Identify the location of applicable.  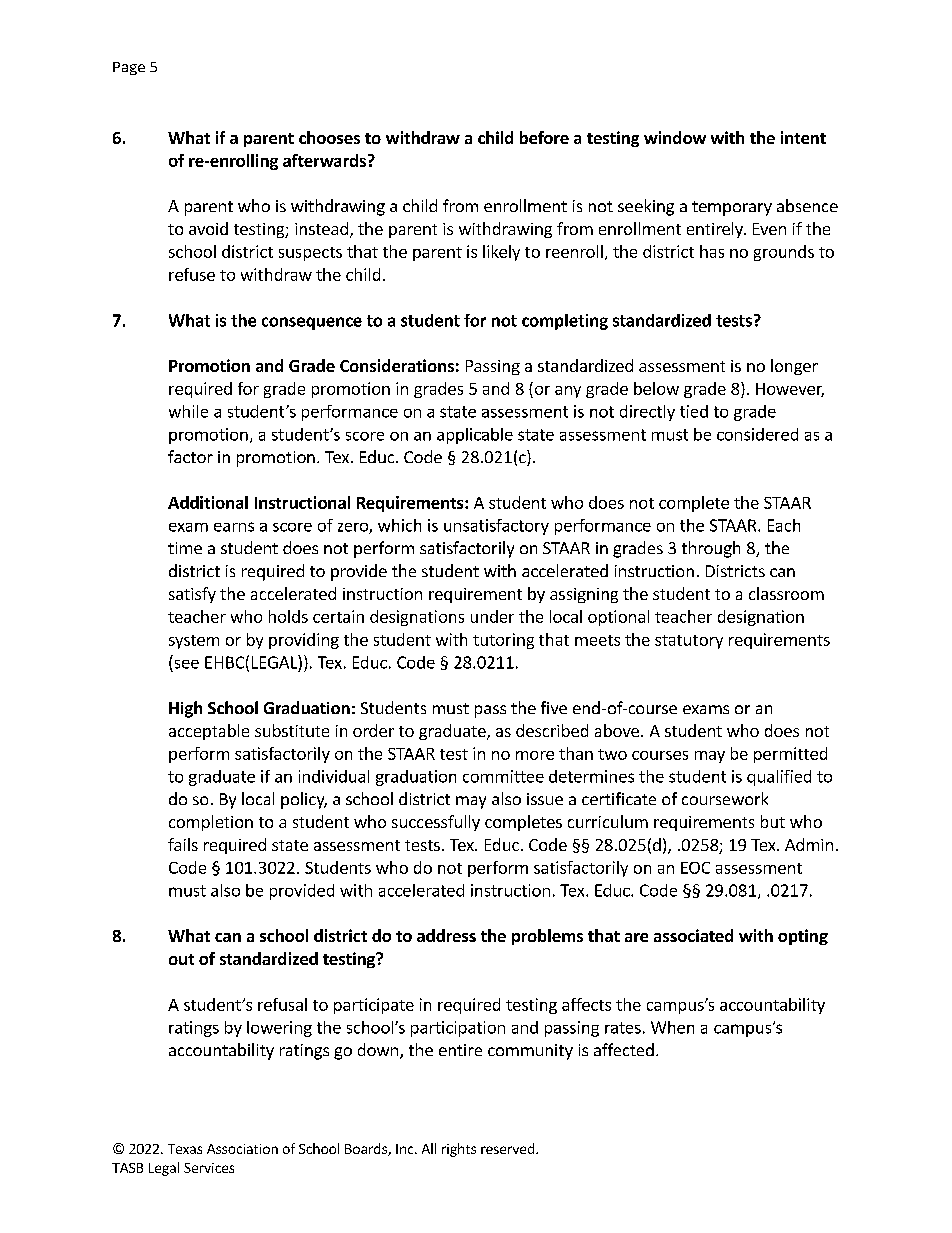
(475, 436).
